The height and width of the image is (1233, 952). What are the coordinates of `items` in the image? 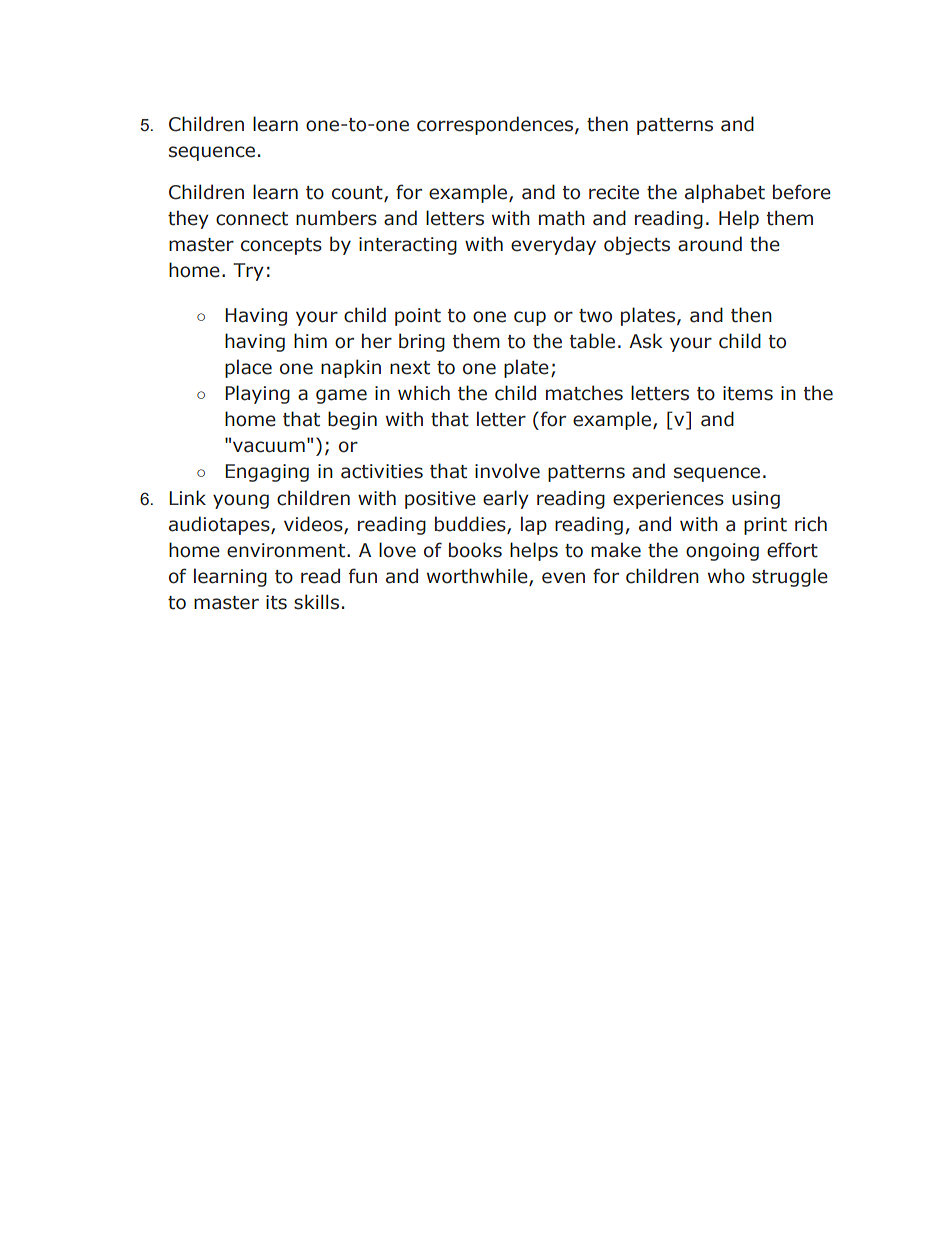 It's located at (748, 393).
